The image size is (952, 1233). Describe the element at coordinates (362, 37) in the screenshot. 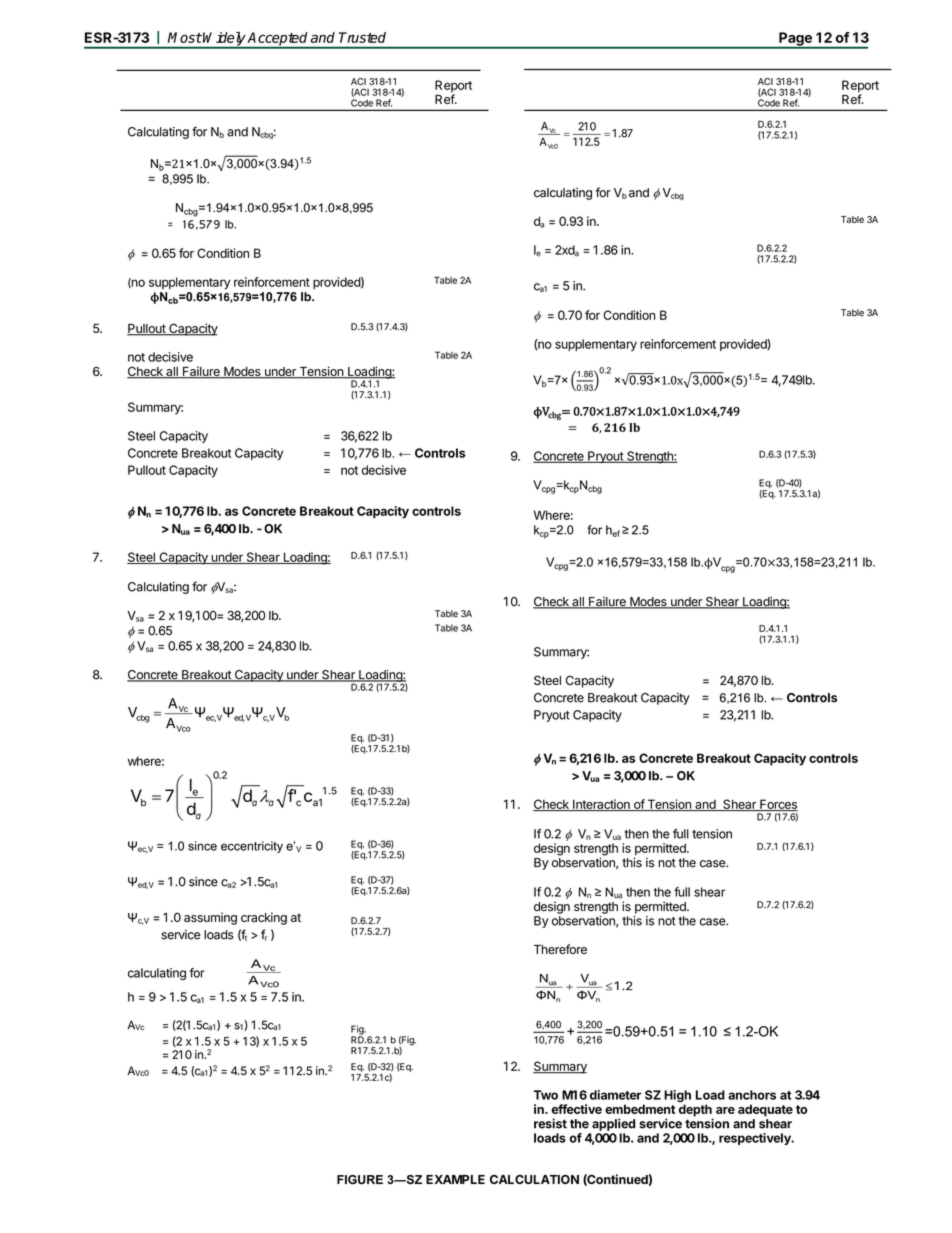

I see `Trusted` at that location.
